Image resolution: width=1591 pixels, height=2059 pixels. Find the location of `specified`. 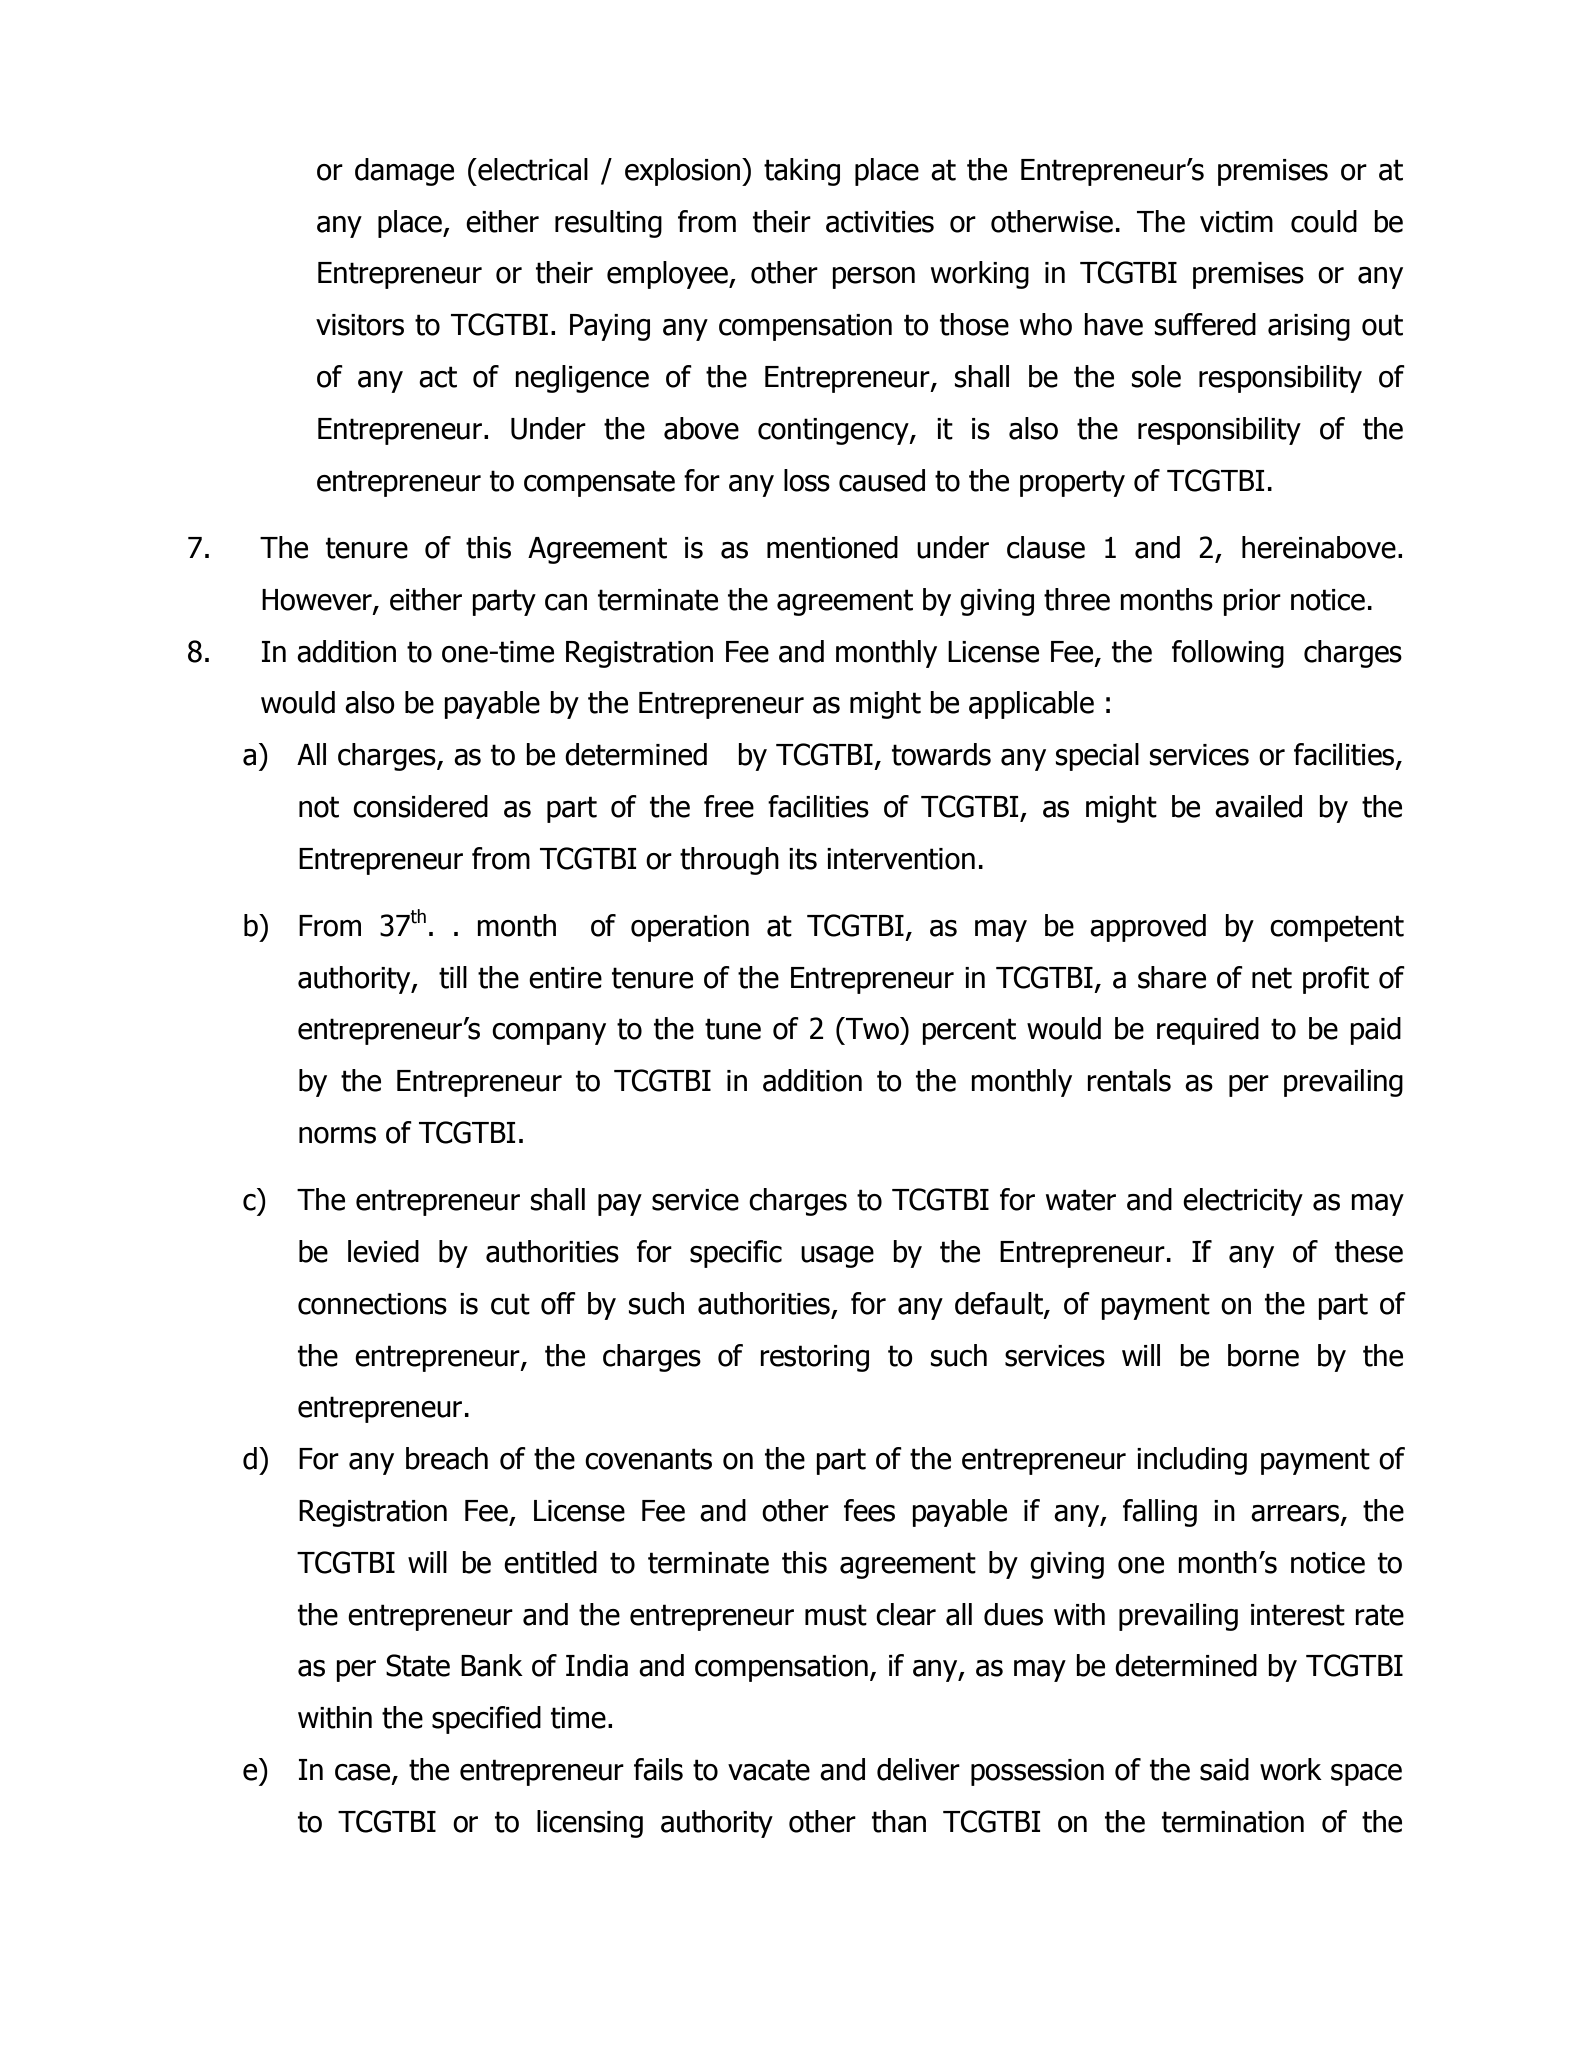

specified is located at coordinates (486, 1720).
